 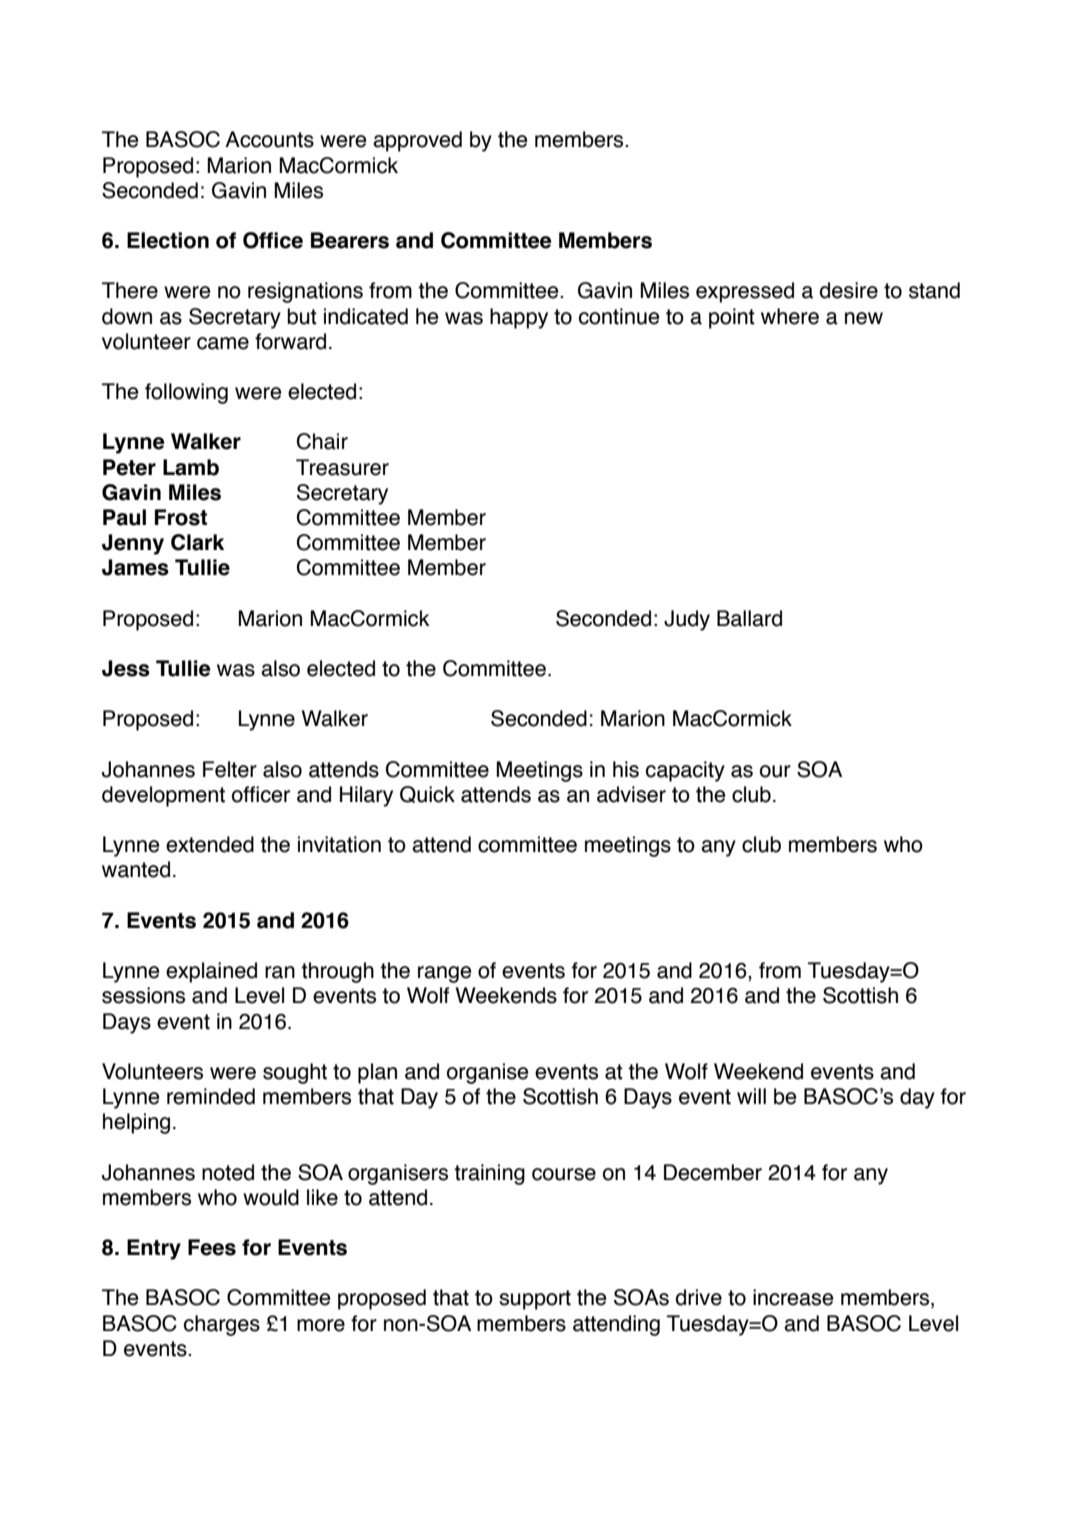 What do you see at coordinates (269, 139) in the document?
I see `Accounts` at bounding box center [269, 139].
